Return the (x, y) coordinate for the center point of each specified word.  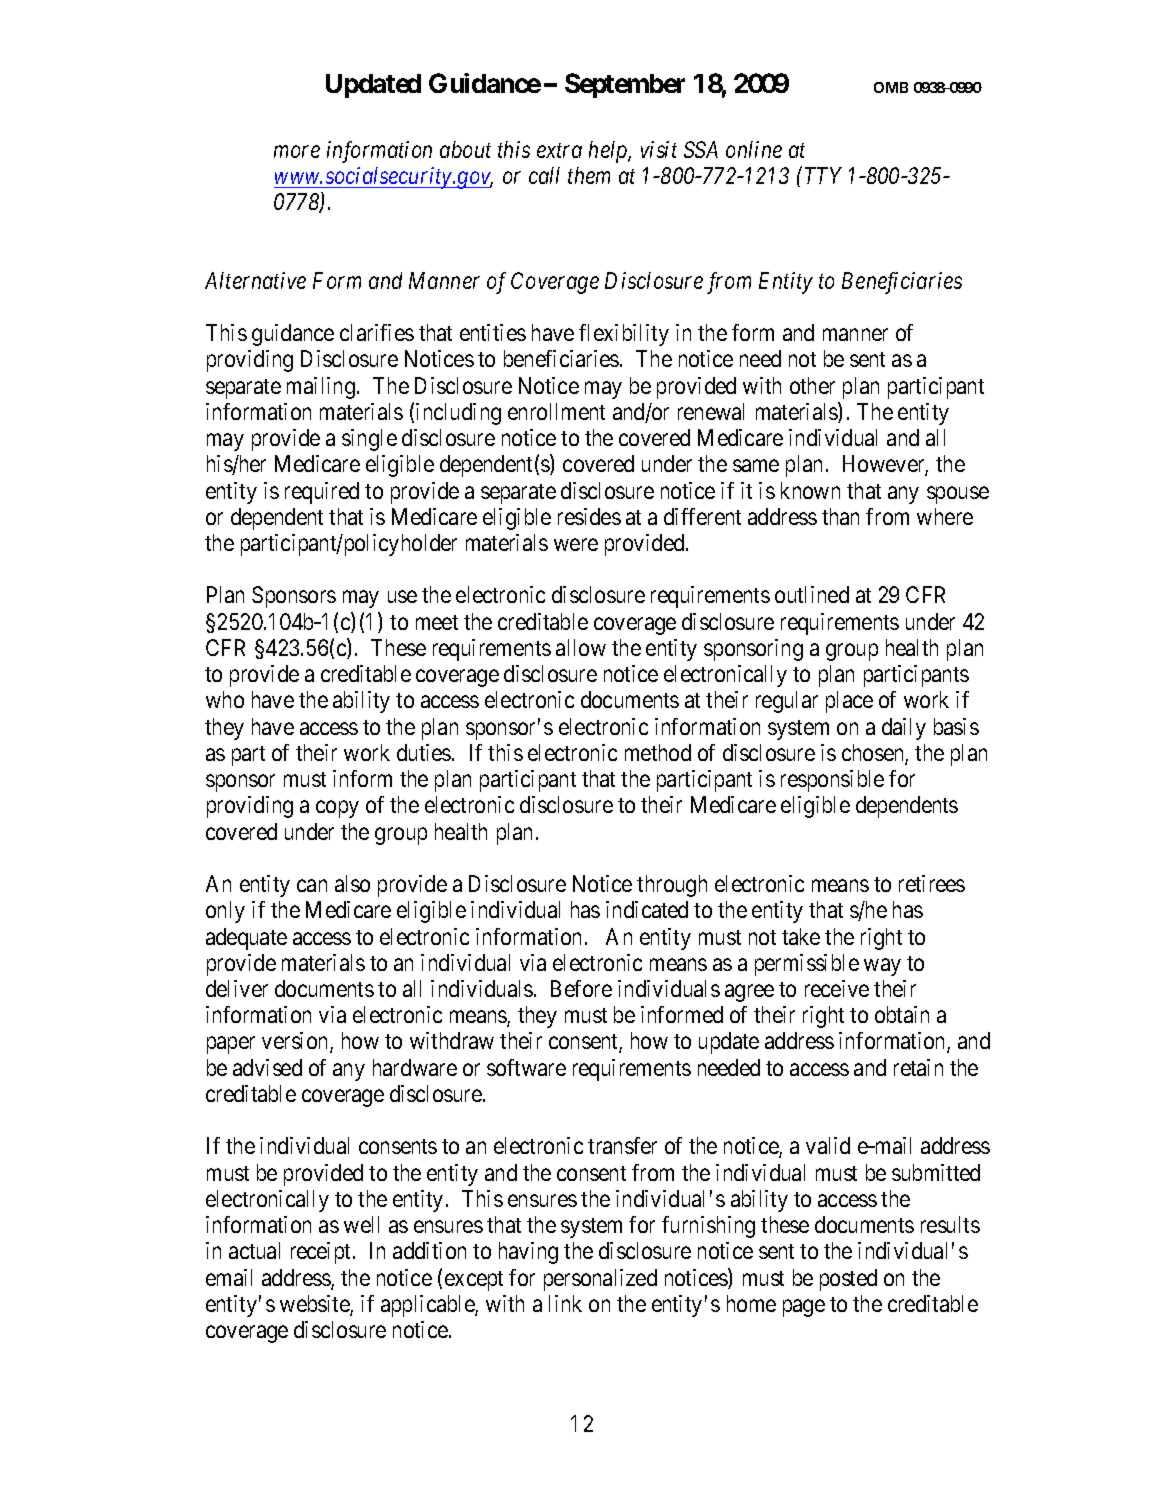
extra (559, 150)
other (812, 385)
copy (337, 809)
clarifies (377, 332)
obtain (902, 1014)
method (658, 752)
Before (581, 988)
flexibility (624, 335)
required (322, 493)
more (297, 151)
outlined (812, 594)
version (296, 1042)
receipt (322, 1253)
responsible (832, 781)
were (576, 545)
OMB (891, 87)
